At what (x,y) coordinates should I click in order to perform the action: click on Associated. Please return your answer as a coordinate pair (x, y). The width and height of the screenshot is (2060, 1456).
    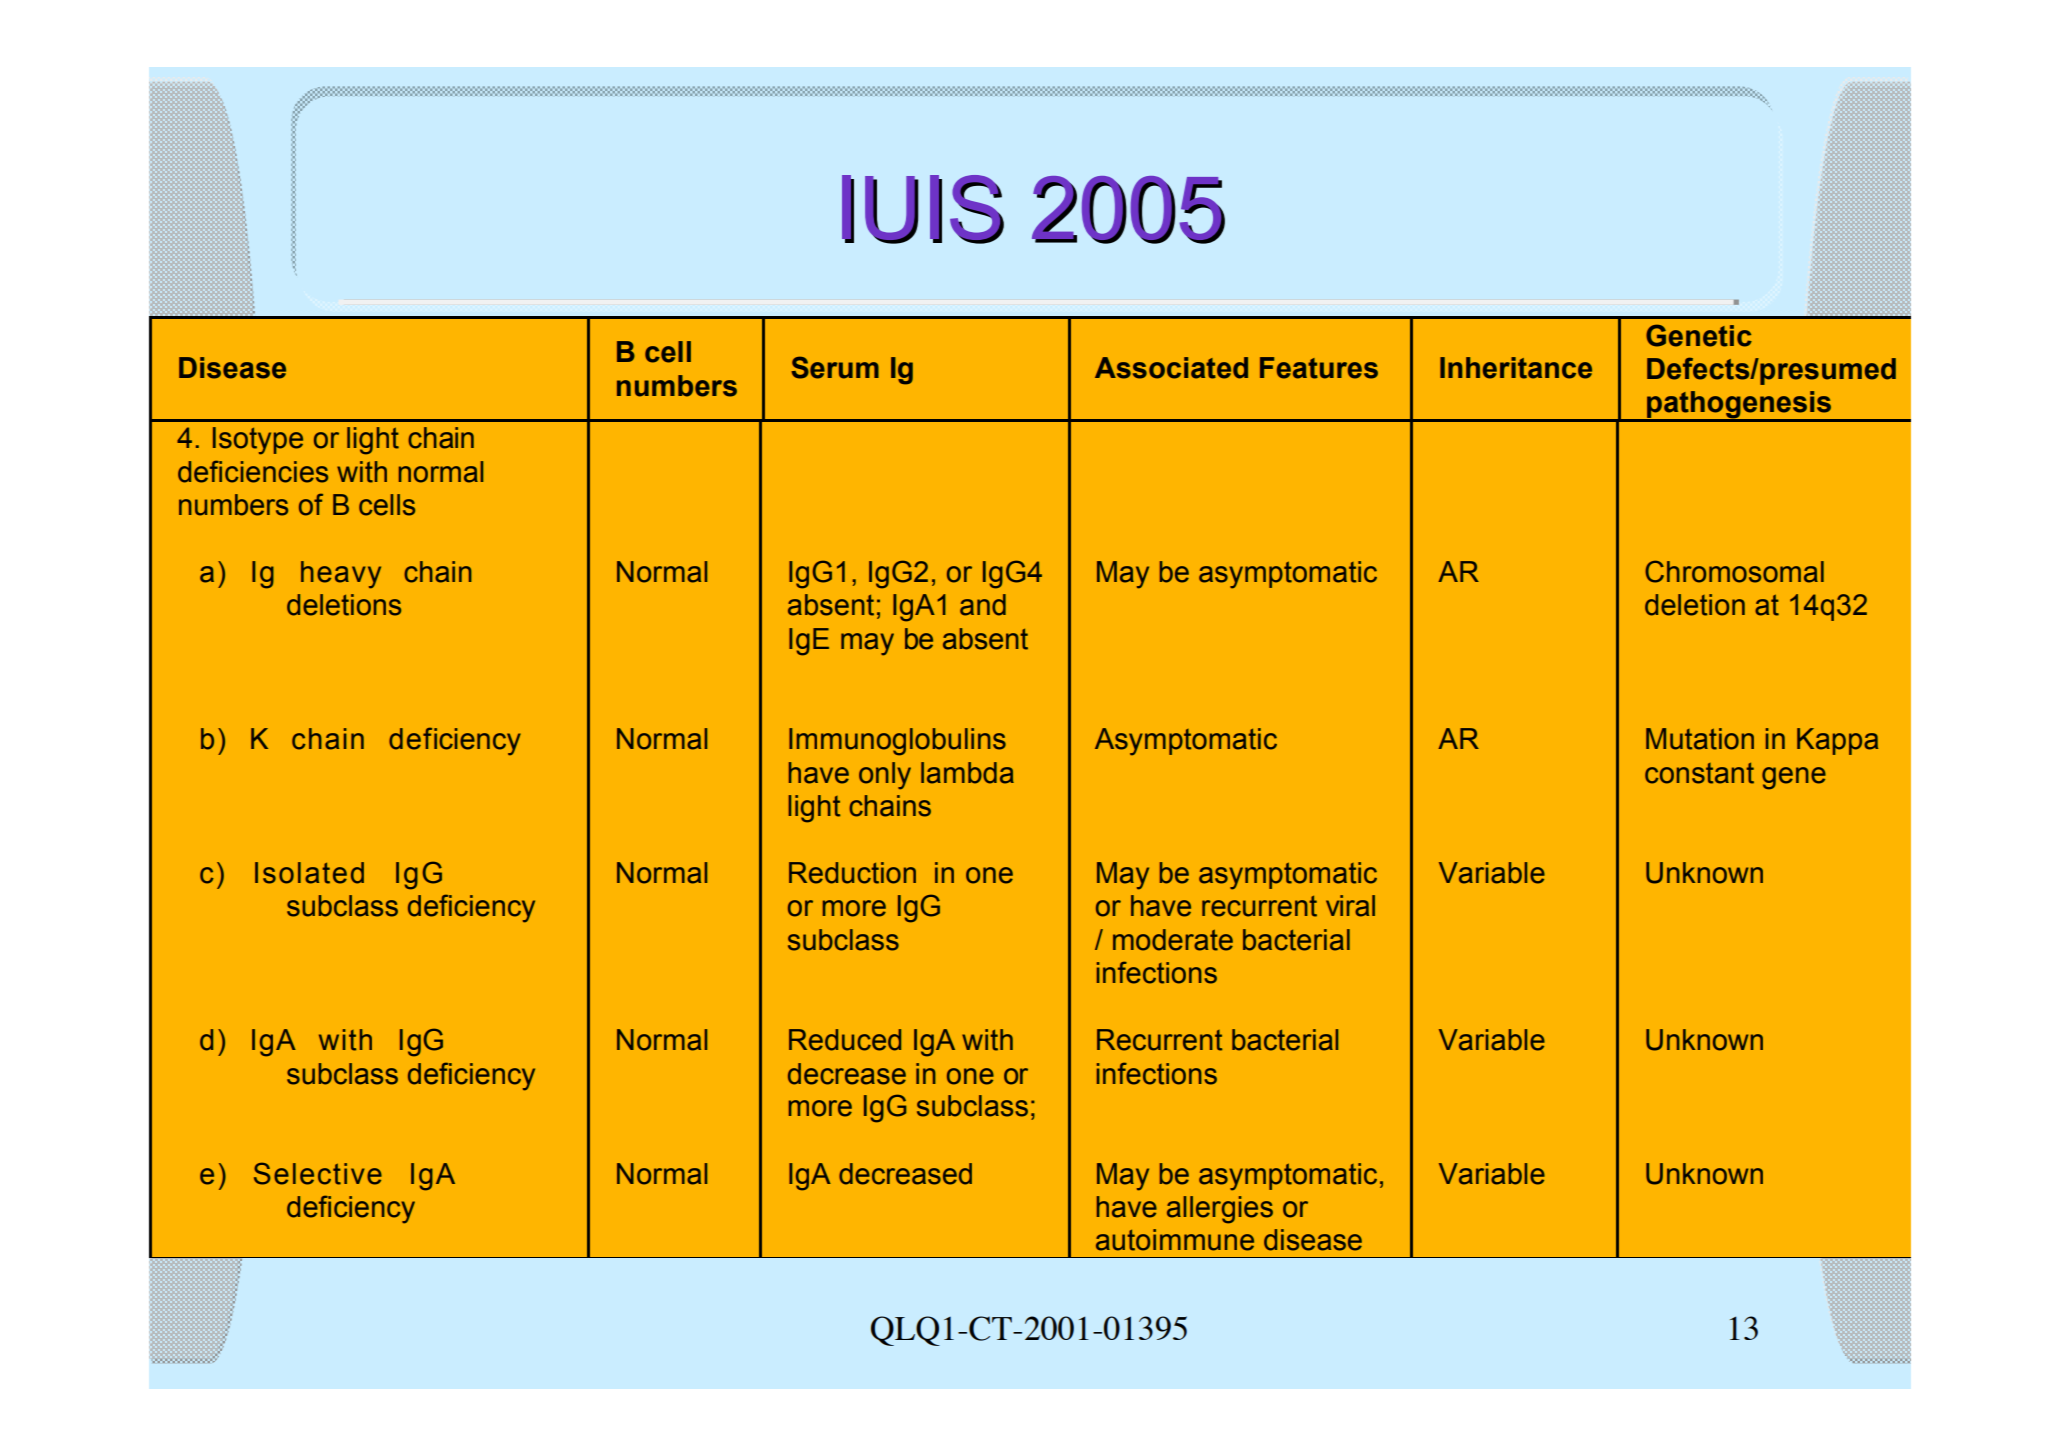
    Looking at the image, I should click on (1171, 368).
